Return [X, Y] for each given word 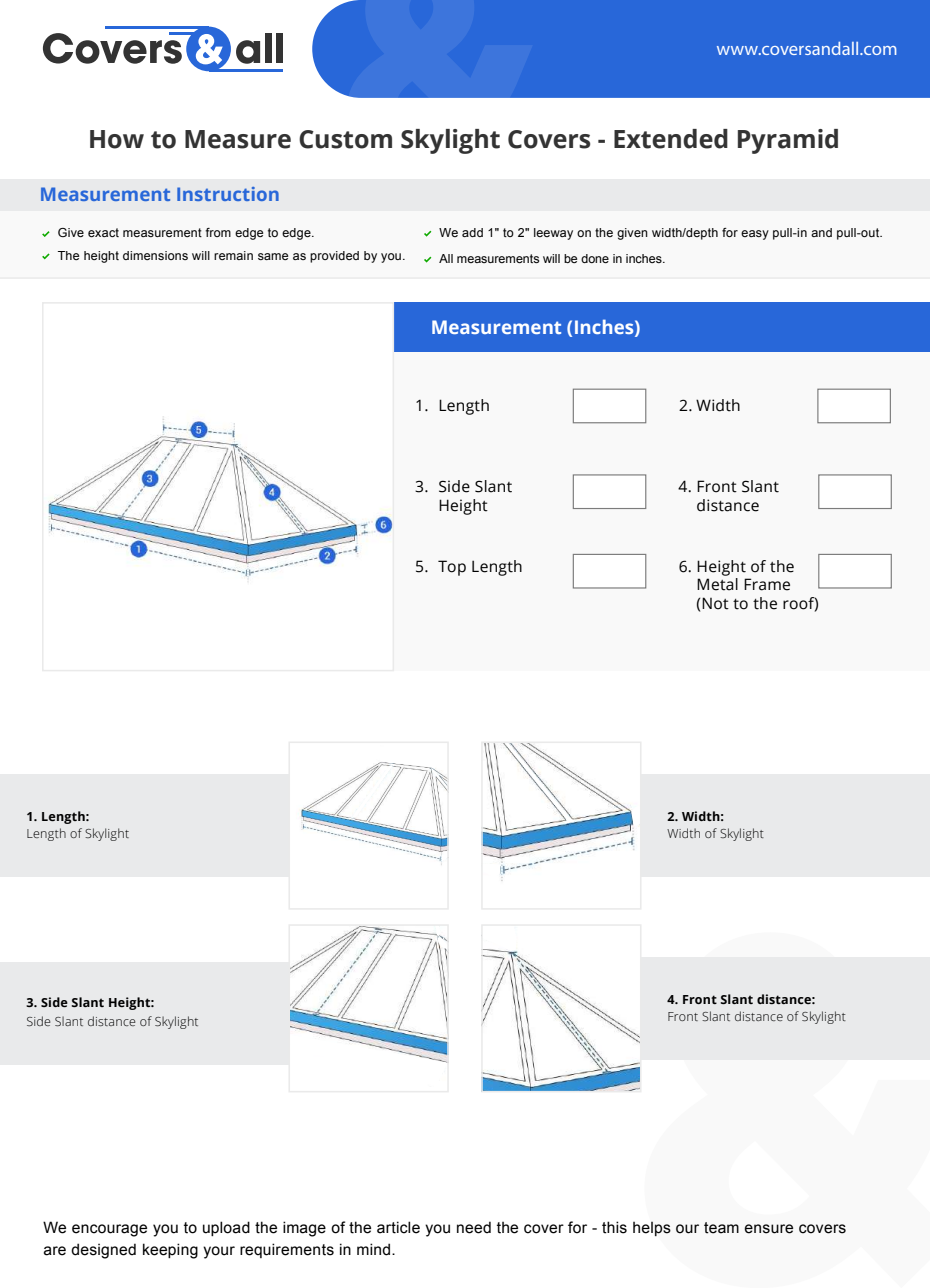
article [398, 1227]
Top [452, 568]
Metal [717, 584]
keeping [170, 1251]
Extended [671, 139]
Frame [767, 584]
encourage [109, 1230]
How [117, 139]
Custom [345, 139]
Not [715, 603]
